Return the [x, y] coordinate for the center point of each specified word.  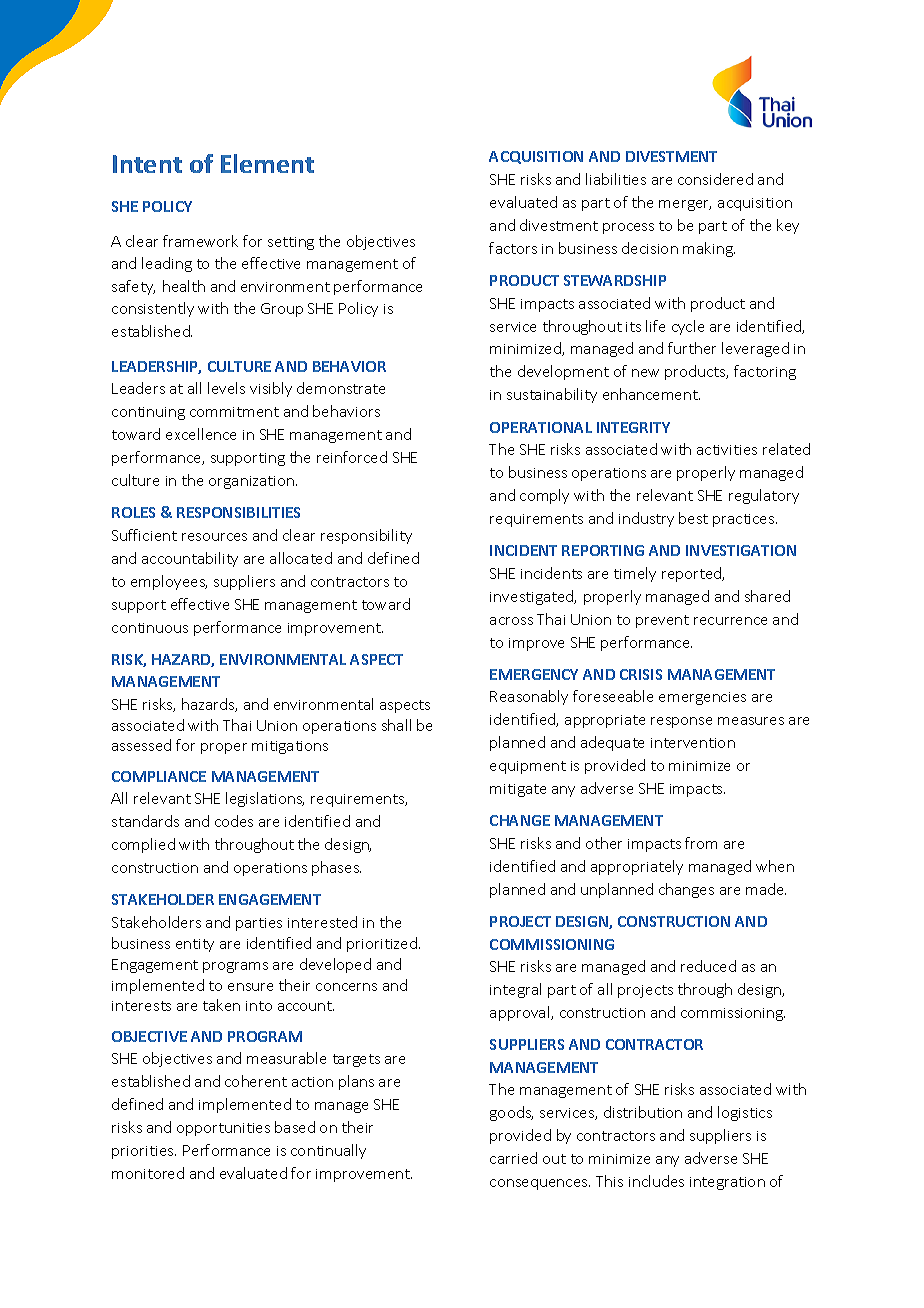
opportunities [223, 1129]
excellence [201, 434]
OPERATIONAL [541, 427]
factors [513, 248]
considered [715, 179]
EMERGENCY [534, 674]
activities [727, 450]
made [766, 889]
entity [195, 945]
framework [200, 241]
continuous [150, 628]
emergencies [702, 698]
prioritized [382, 944]
